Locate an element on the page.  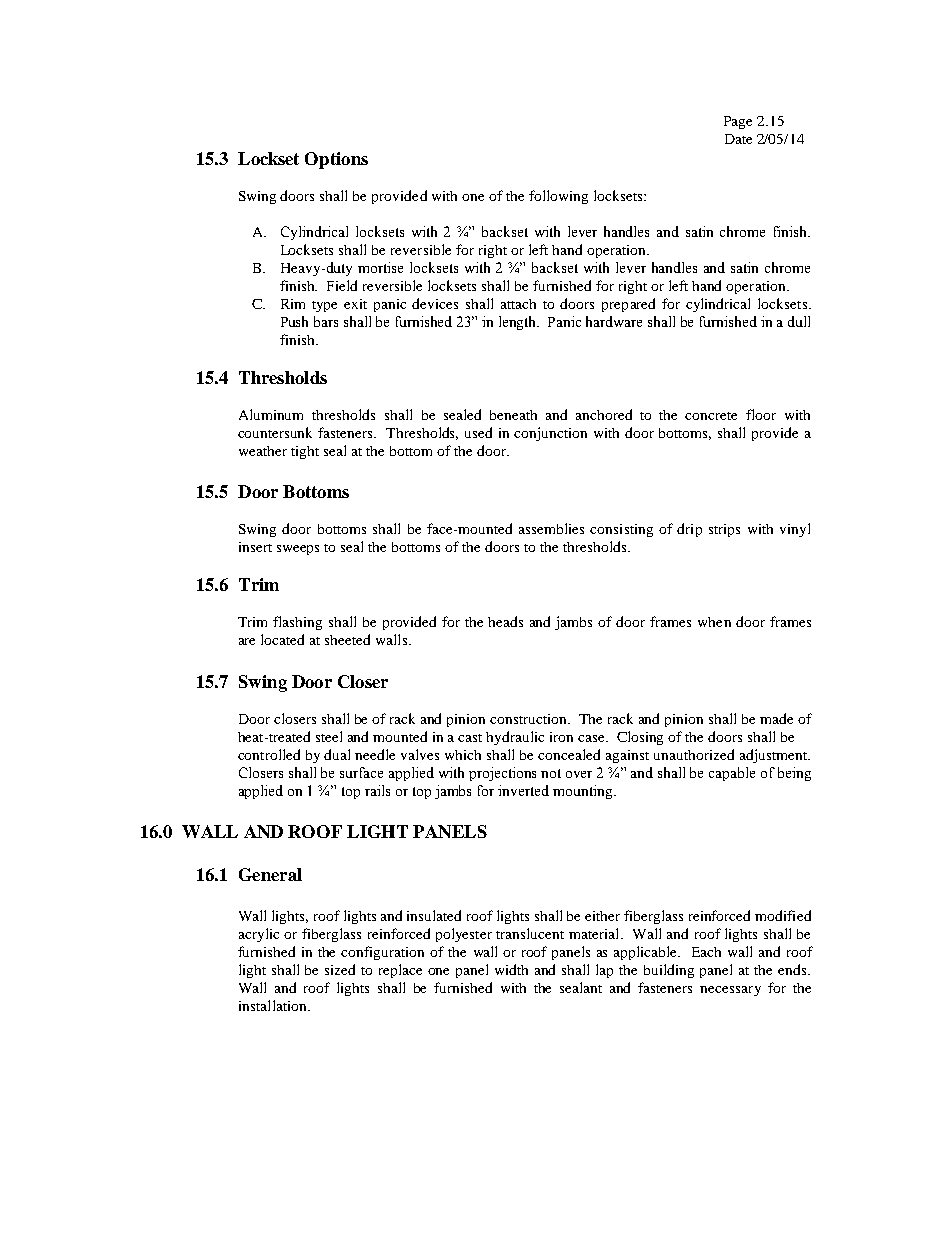
bars is located at coordinates (326, 321).
